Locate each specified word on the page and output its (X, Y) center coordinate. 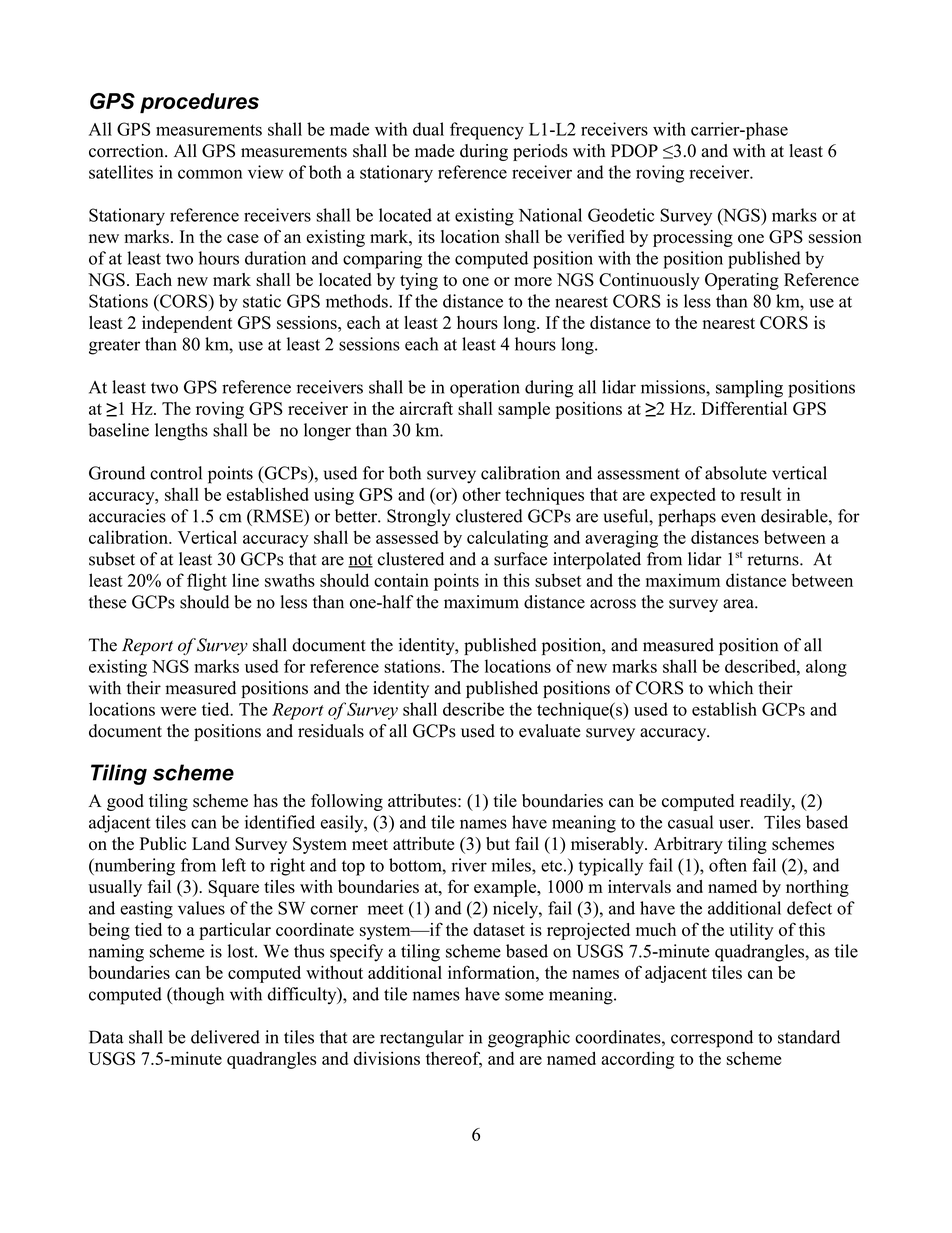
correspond (712, 1039)
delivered (225, 1037)
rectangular (422, 1039)
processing (693, 238)
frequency (487, 131)
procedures (199, 103)
